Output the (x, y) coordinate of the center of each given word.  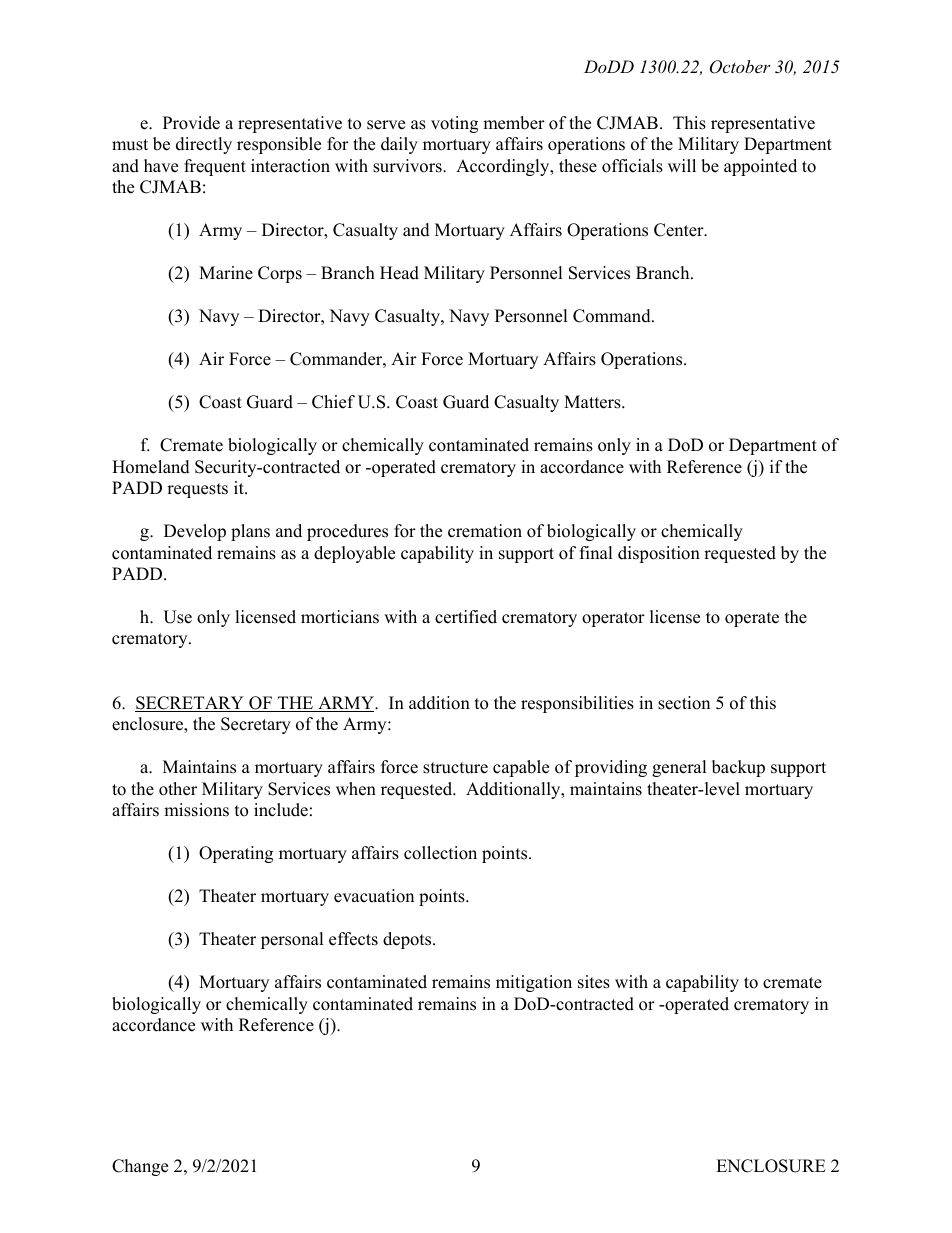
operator (613, 619)
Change (140, 1167)
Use (177, 617)
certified (466, 617)
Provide (191, 123)
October (740, 67)
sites (594, 982)
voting (454, 124)
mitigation (534, 983)
